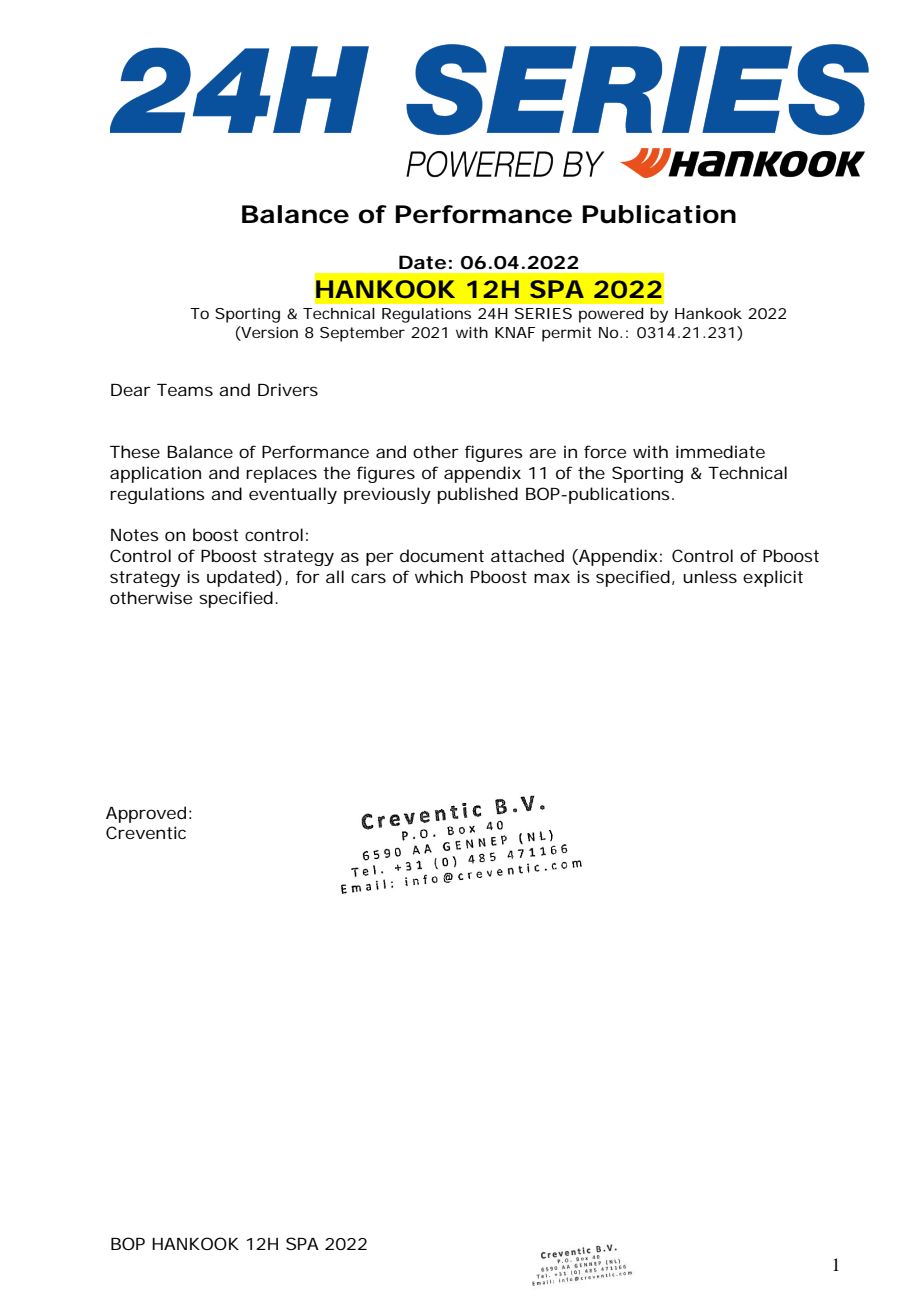 The height and width of the screenshot is (1308, 924). What do you see at coordinates (439, 576) in the screenshot?
I see `which` at bounding box center [439, 576].
